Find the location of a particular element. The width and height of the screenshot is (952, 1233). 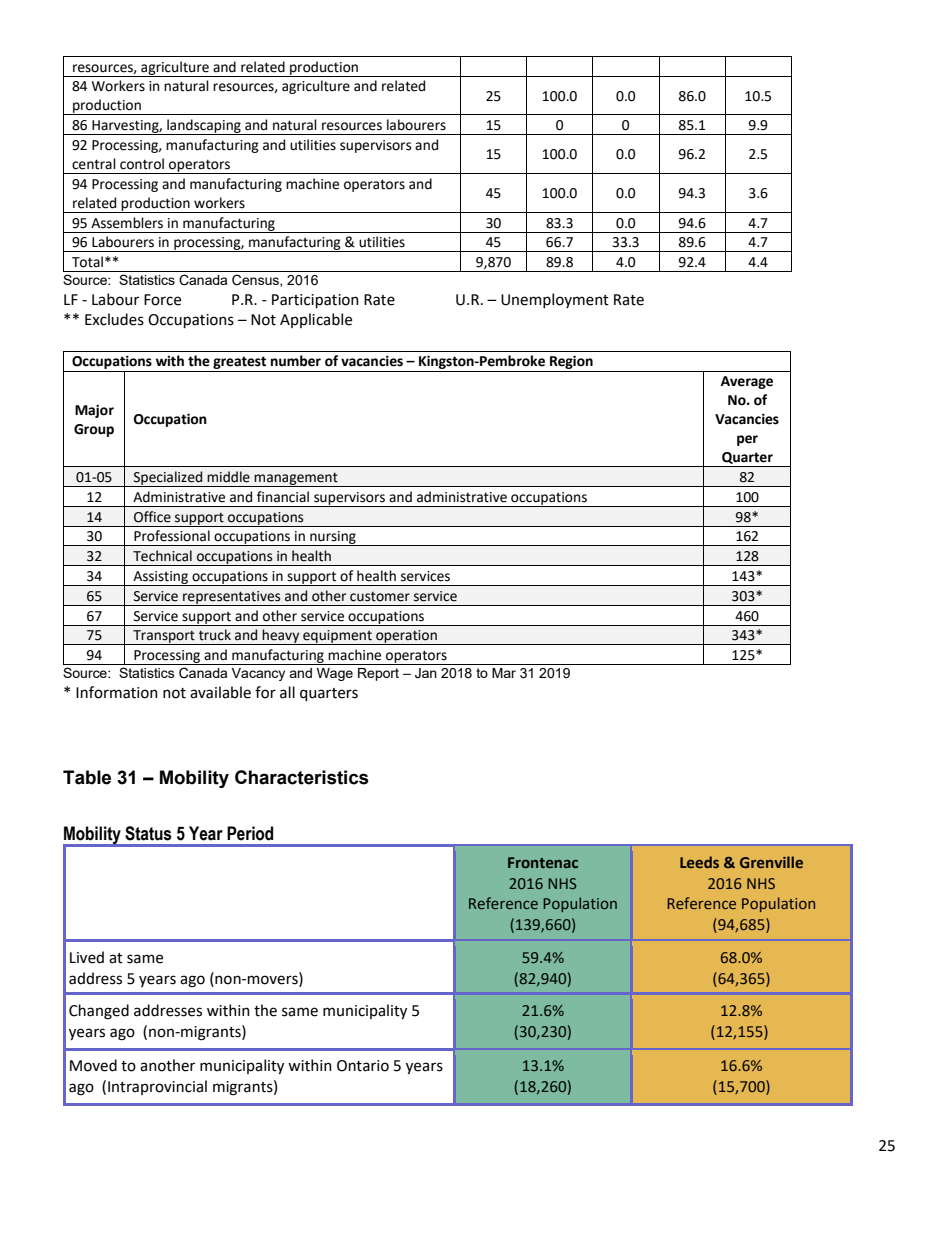

Ontario is located at coordinates (363, 1066).
